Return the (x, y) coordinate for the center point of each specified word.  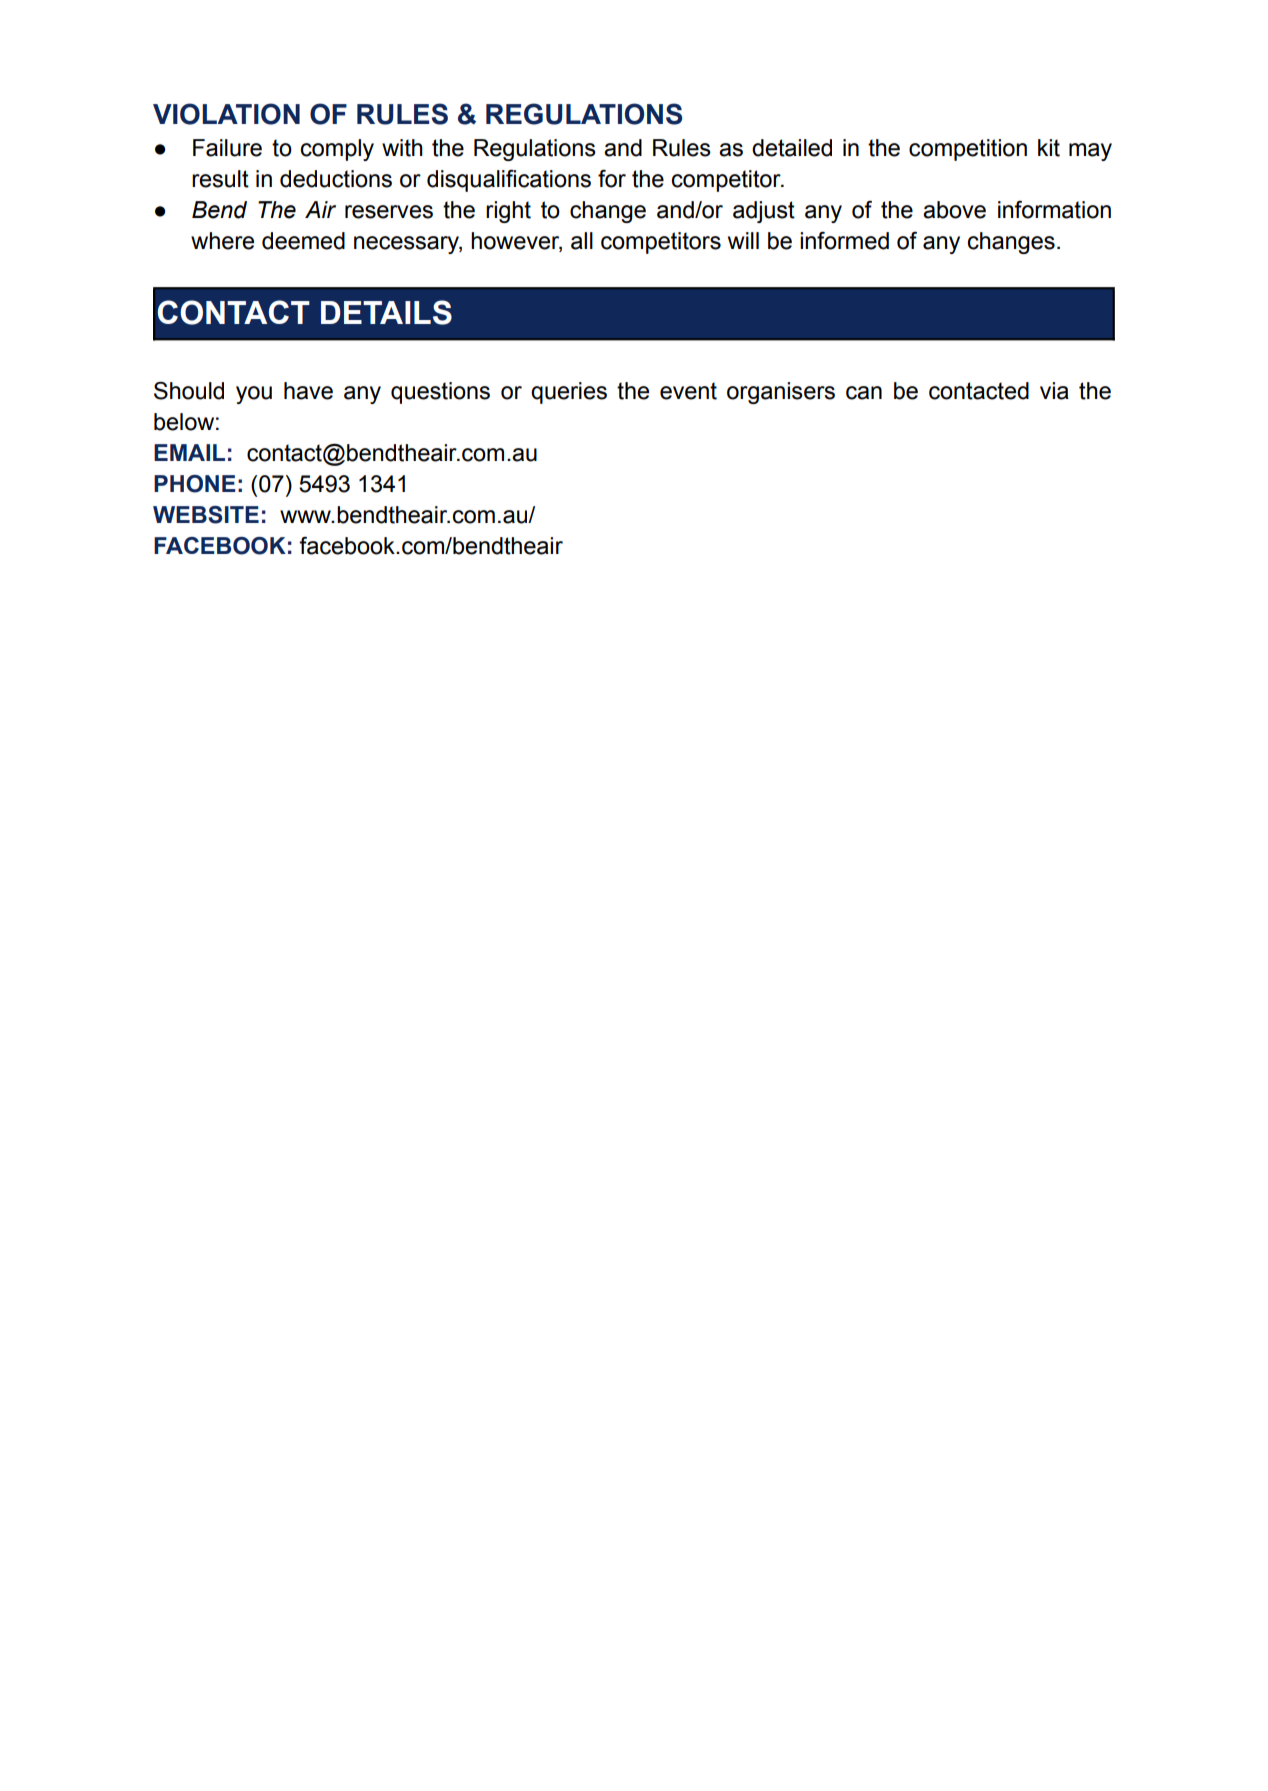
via (1054, 391)
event (688, 391)
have (308, 391)
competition (968, 150)
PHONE (195, 484)
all (582, 241)
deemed (303, 241)
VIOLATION (226, 114)
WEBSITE (206, 515)
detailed (792, 148)
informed (844, 240)
